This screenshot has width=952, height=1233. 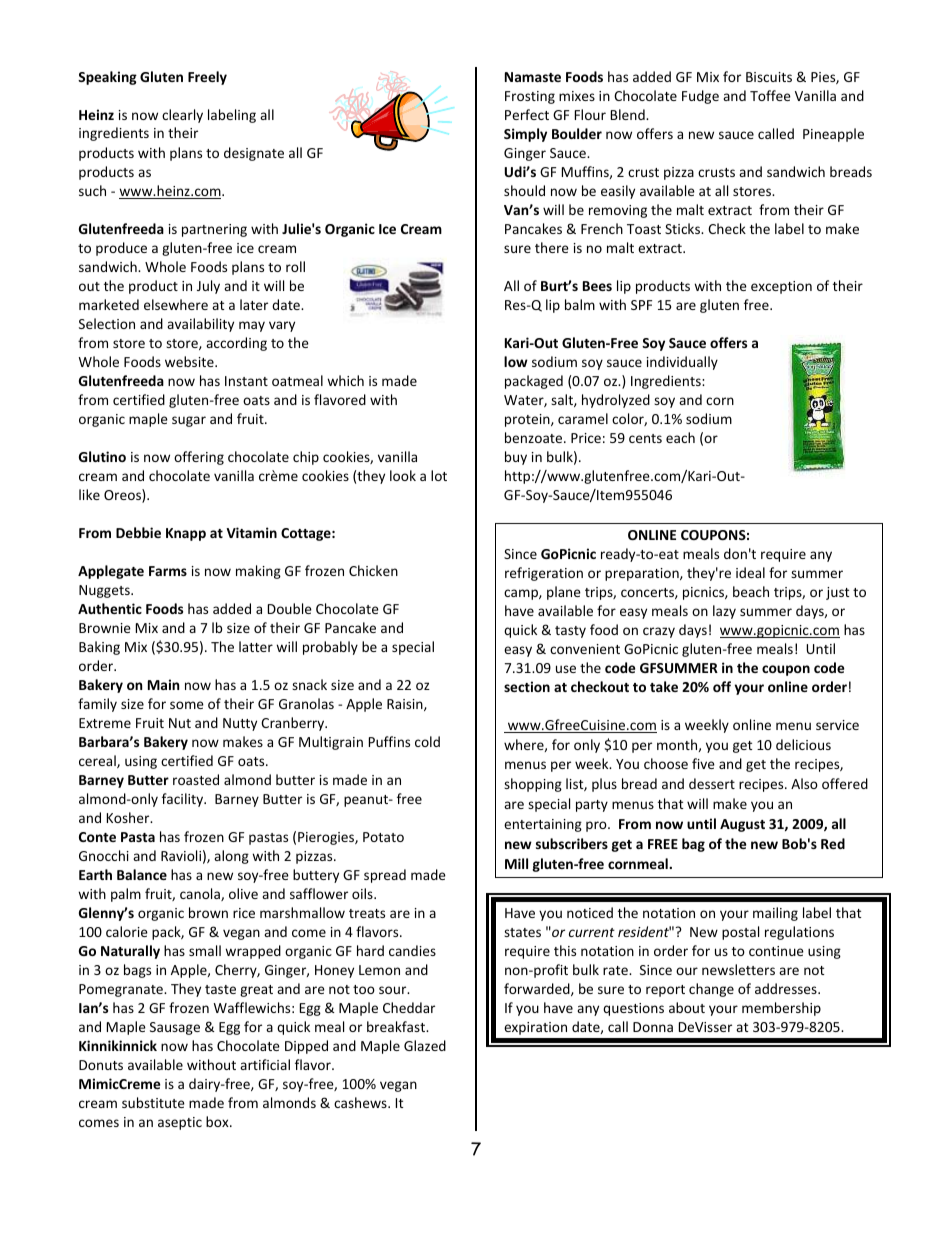 I want to click on Fudge, so click(x=700, y=97).
